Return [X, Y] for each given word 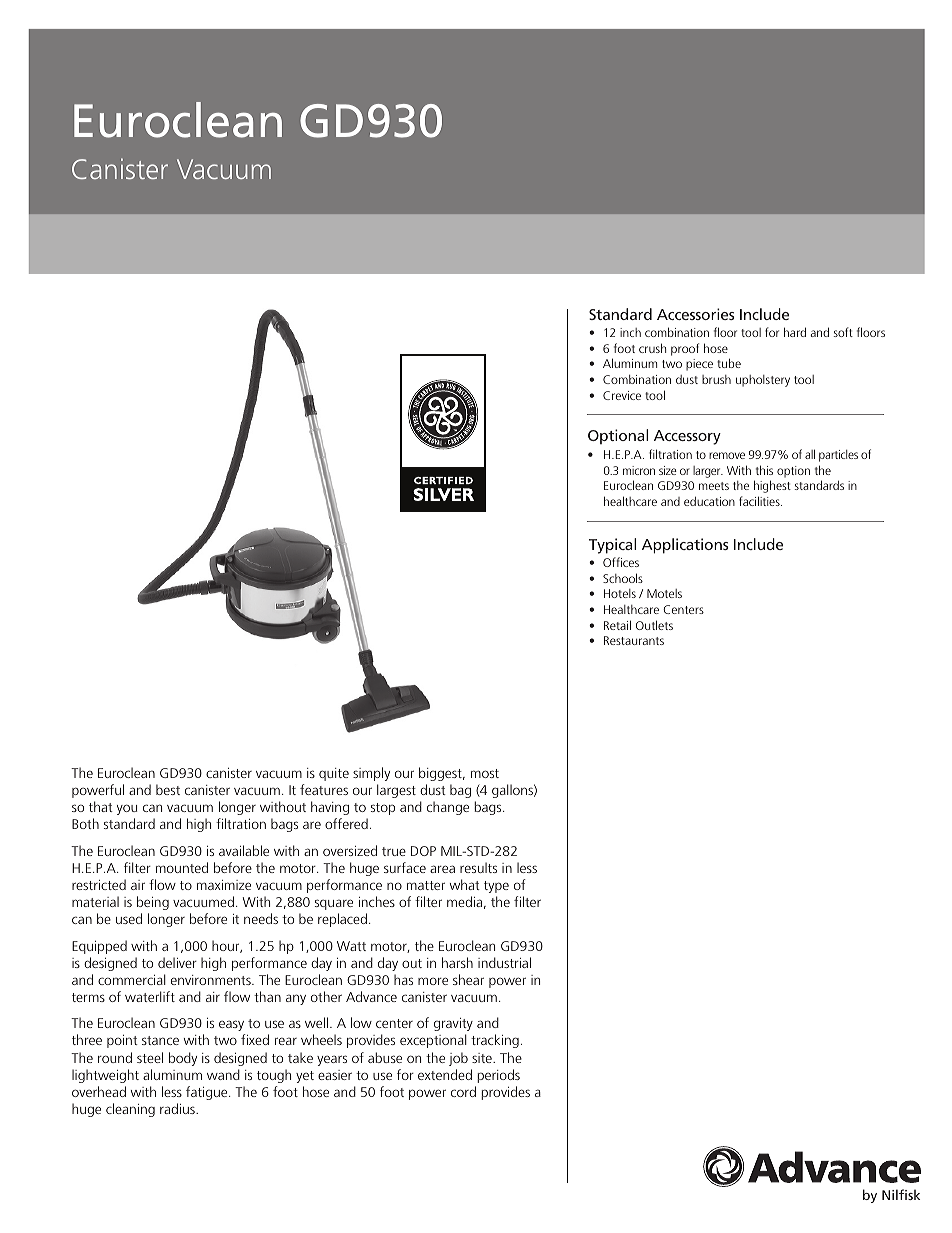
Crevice [622, 395]
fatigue [208, 1093]
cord [463, 1091]
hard [795, 332]
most [485, 773]
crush [652, 348]
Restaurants [634, 640]
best [168, 789]
